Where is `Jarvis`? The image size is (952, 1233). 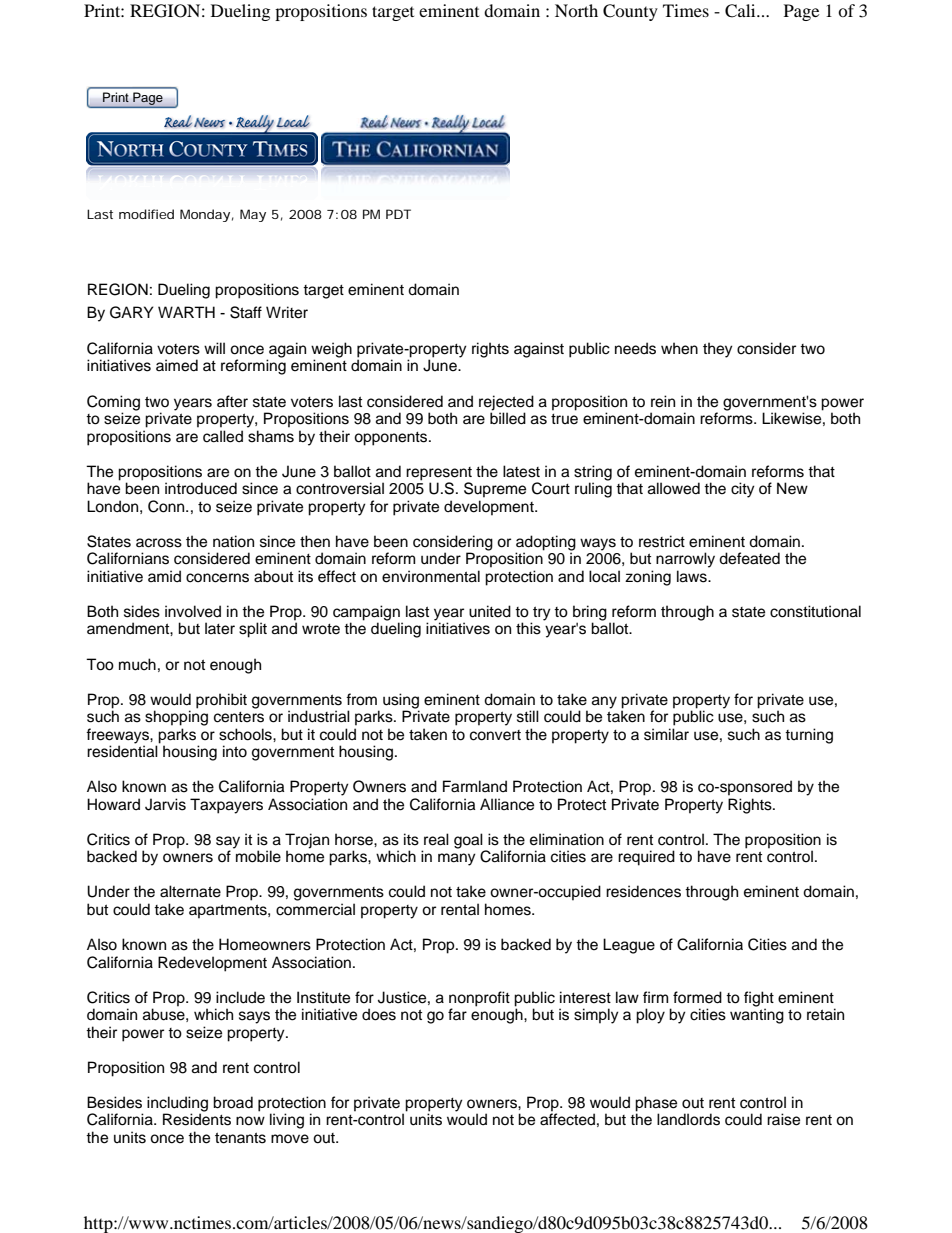 Jarvis is located at coordinates (165, 804).
